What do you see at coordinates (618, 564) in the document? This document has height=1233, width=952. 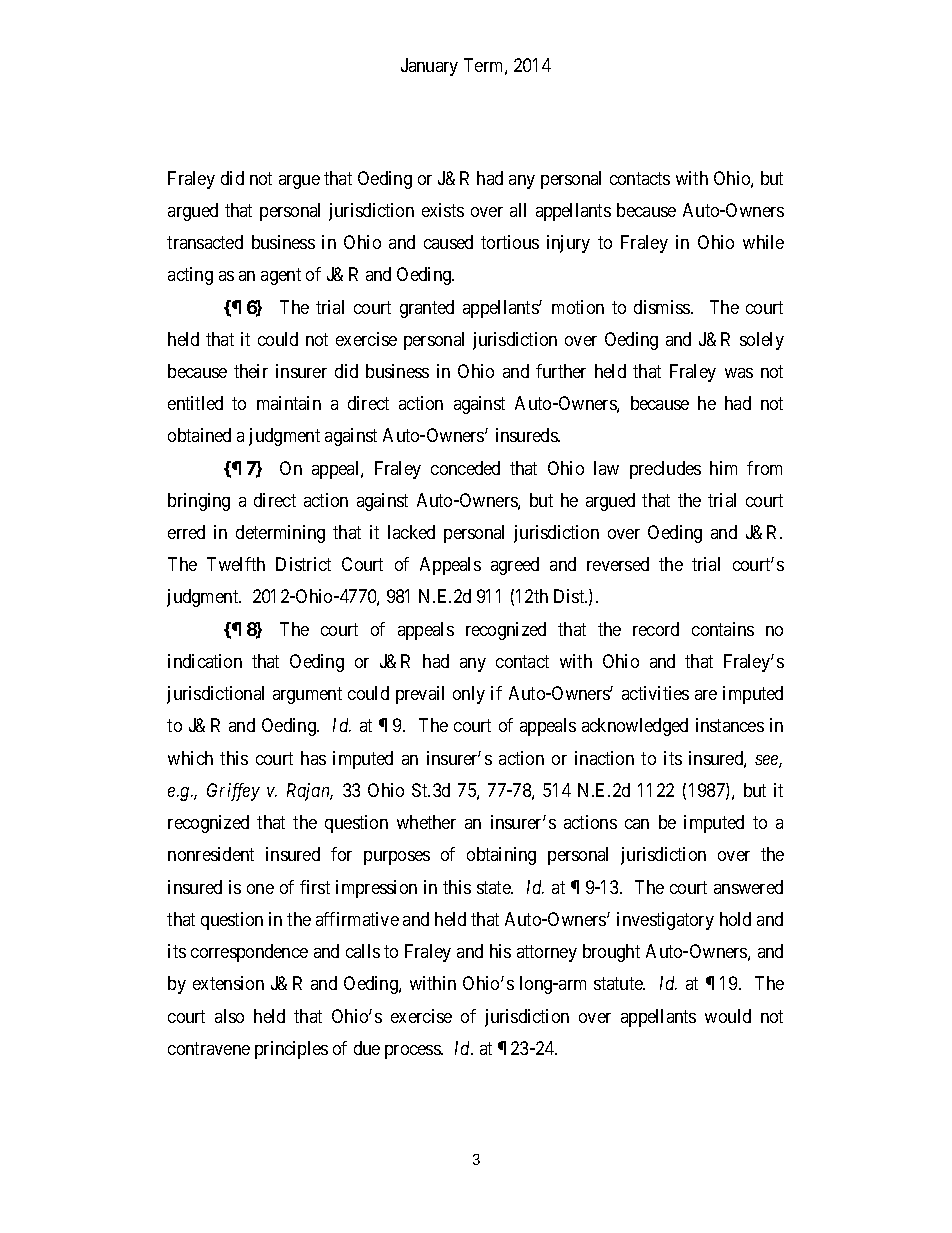 I see `reversed` at bounding box center [618, 564].
